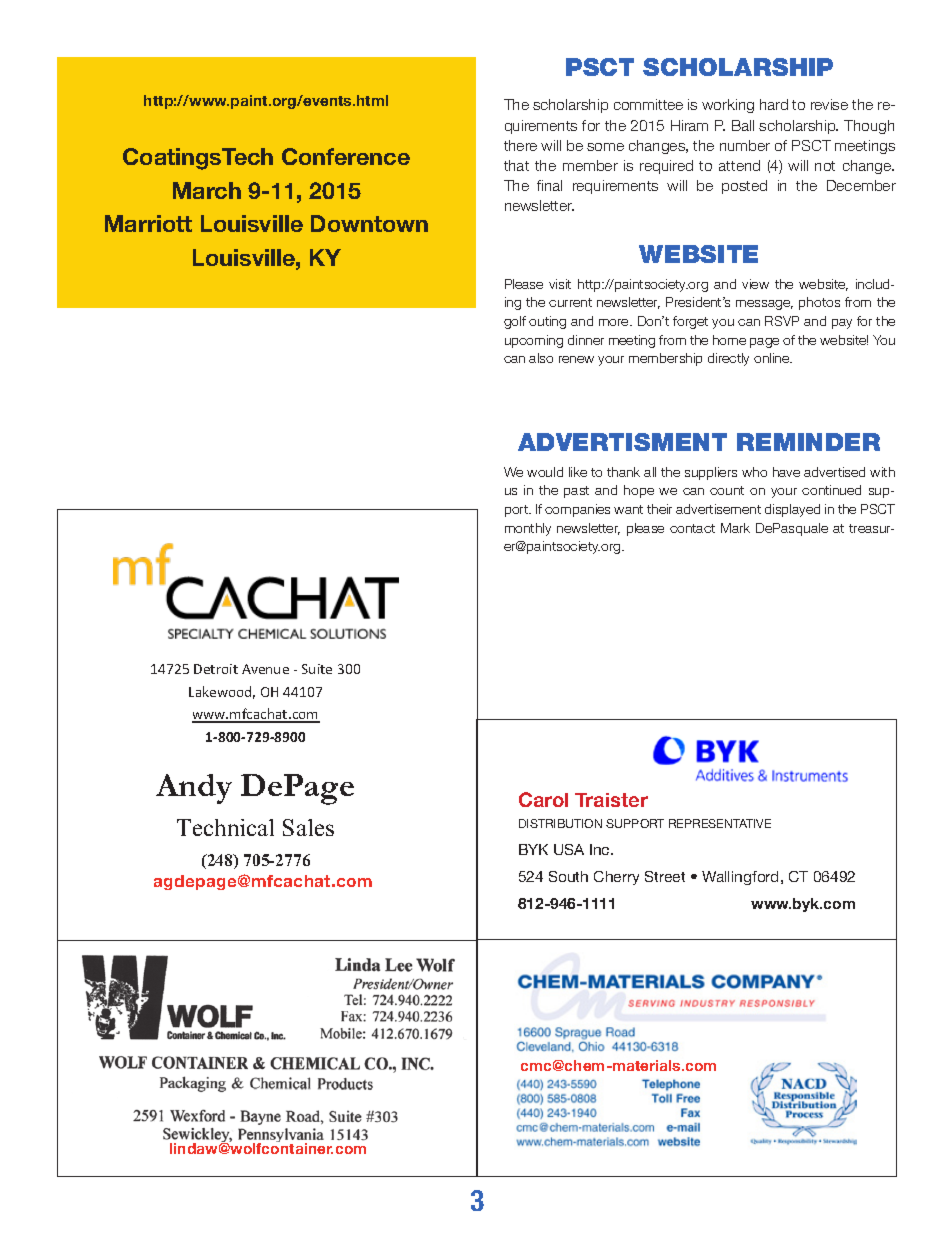 This screenshot has height=1233, width=952. What do you see at coordinates (520, 145) in the screenshot?
I see `there` at bounding box center [520, 145].
